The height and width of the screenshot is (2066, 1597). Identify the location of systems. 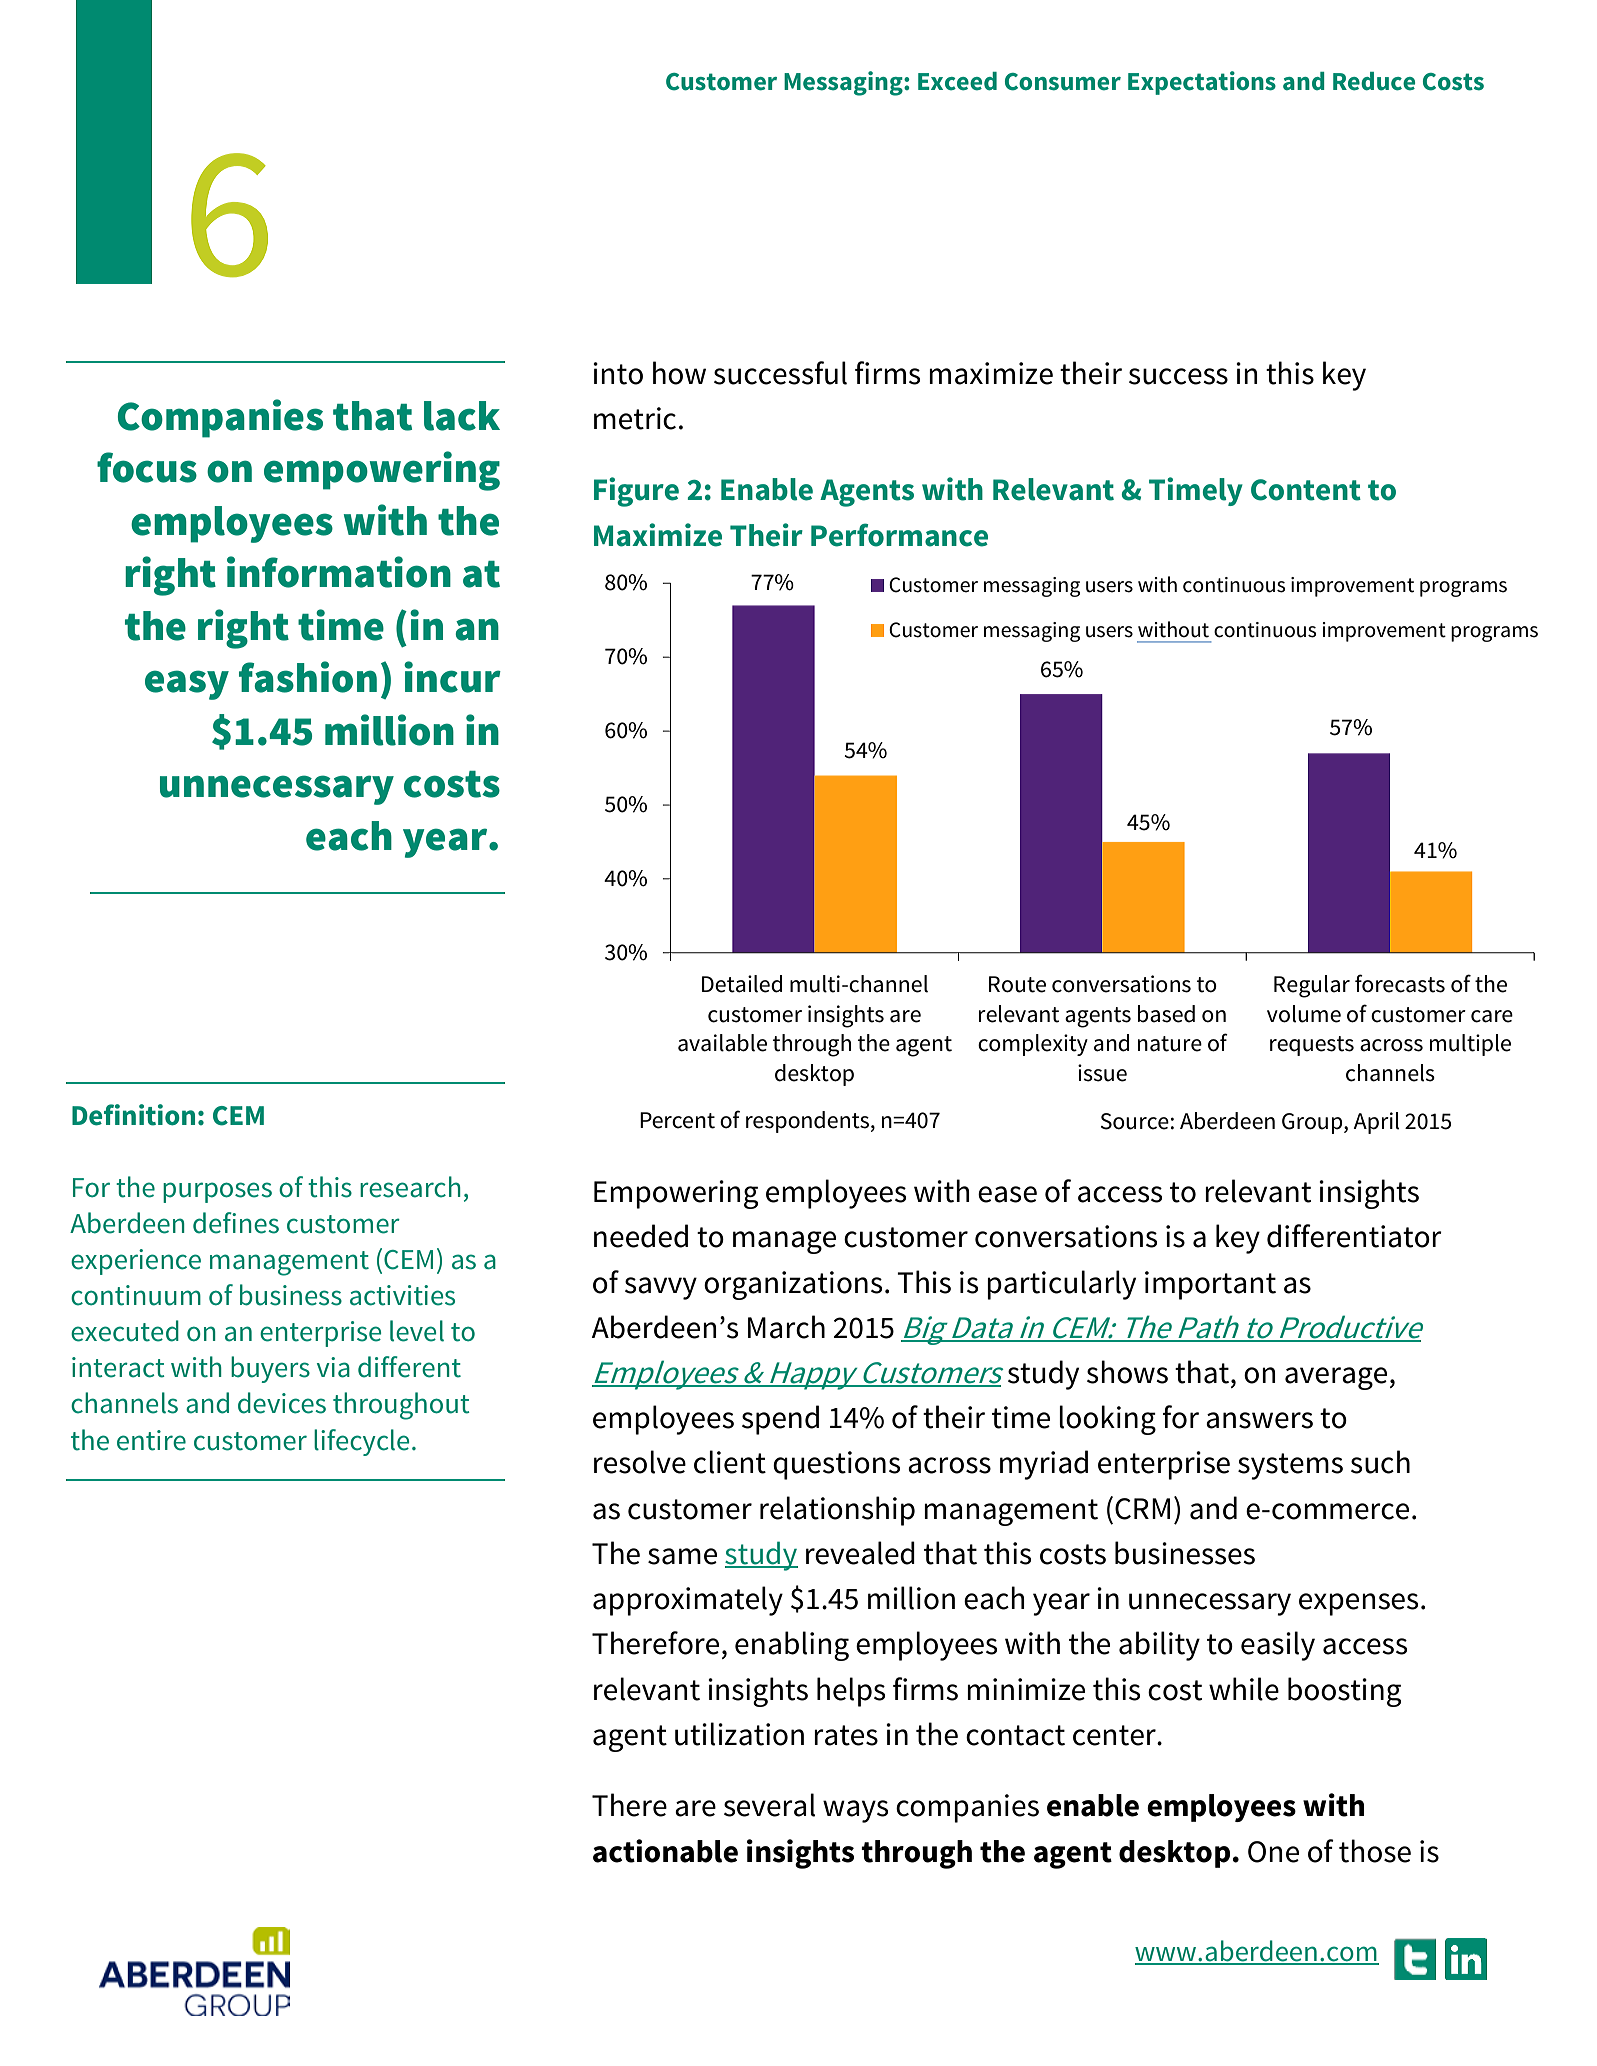
(1290, 1466).
